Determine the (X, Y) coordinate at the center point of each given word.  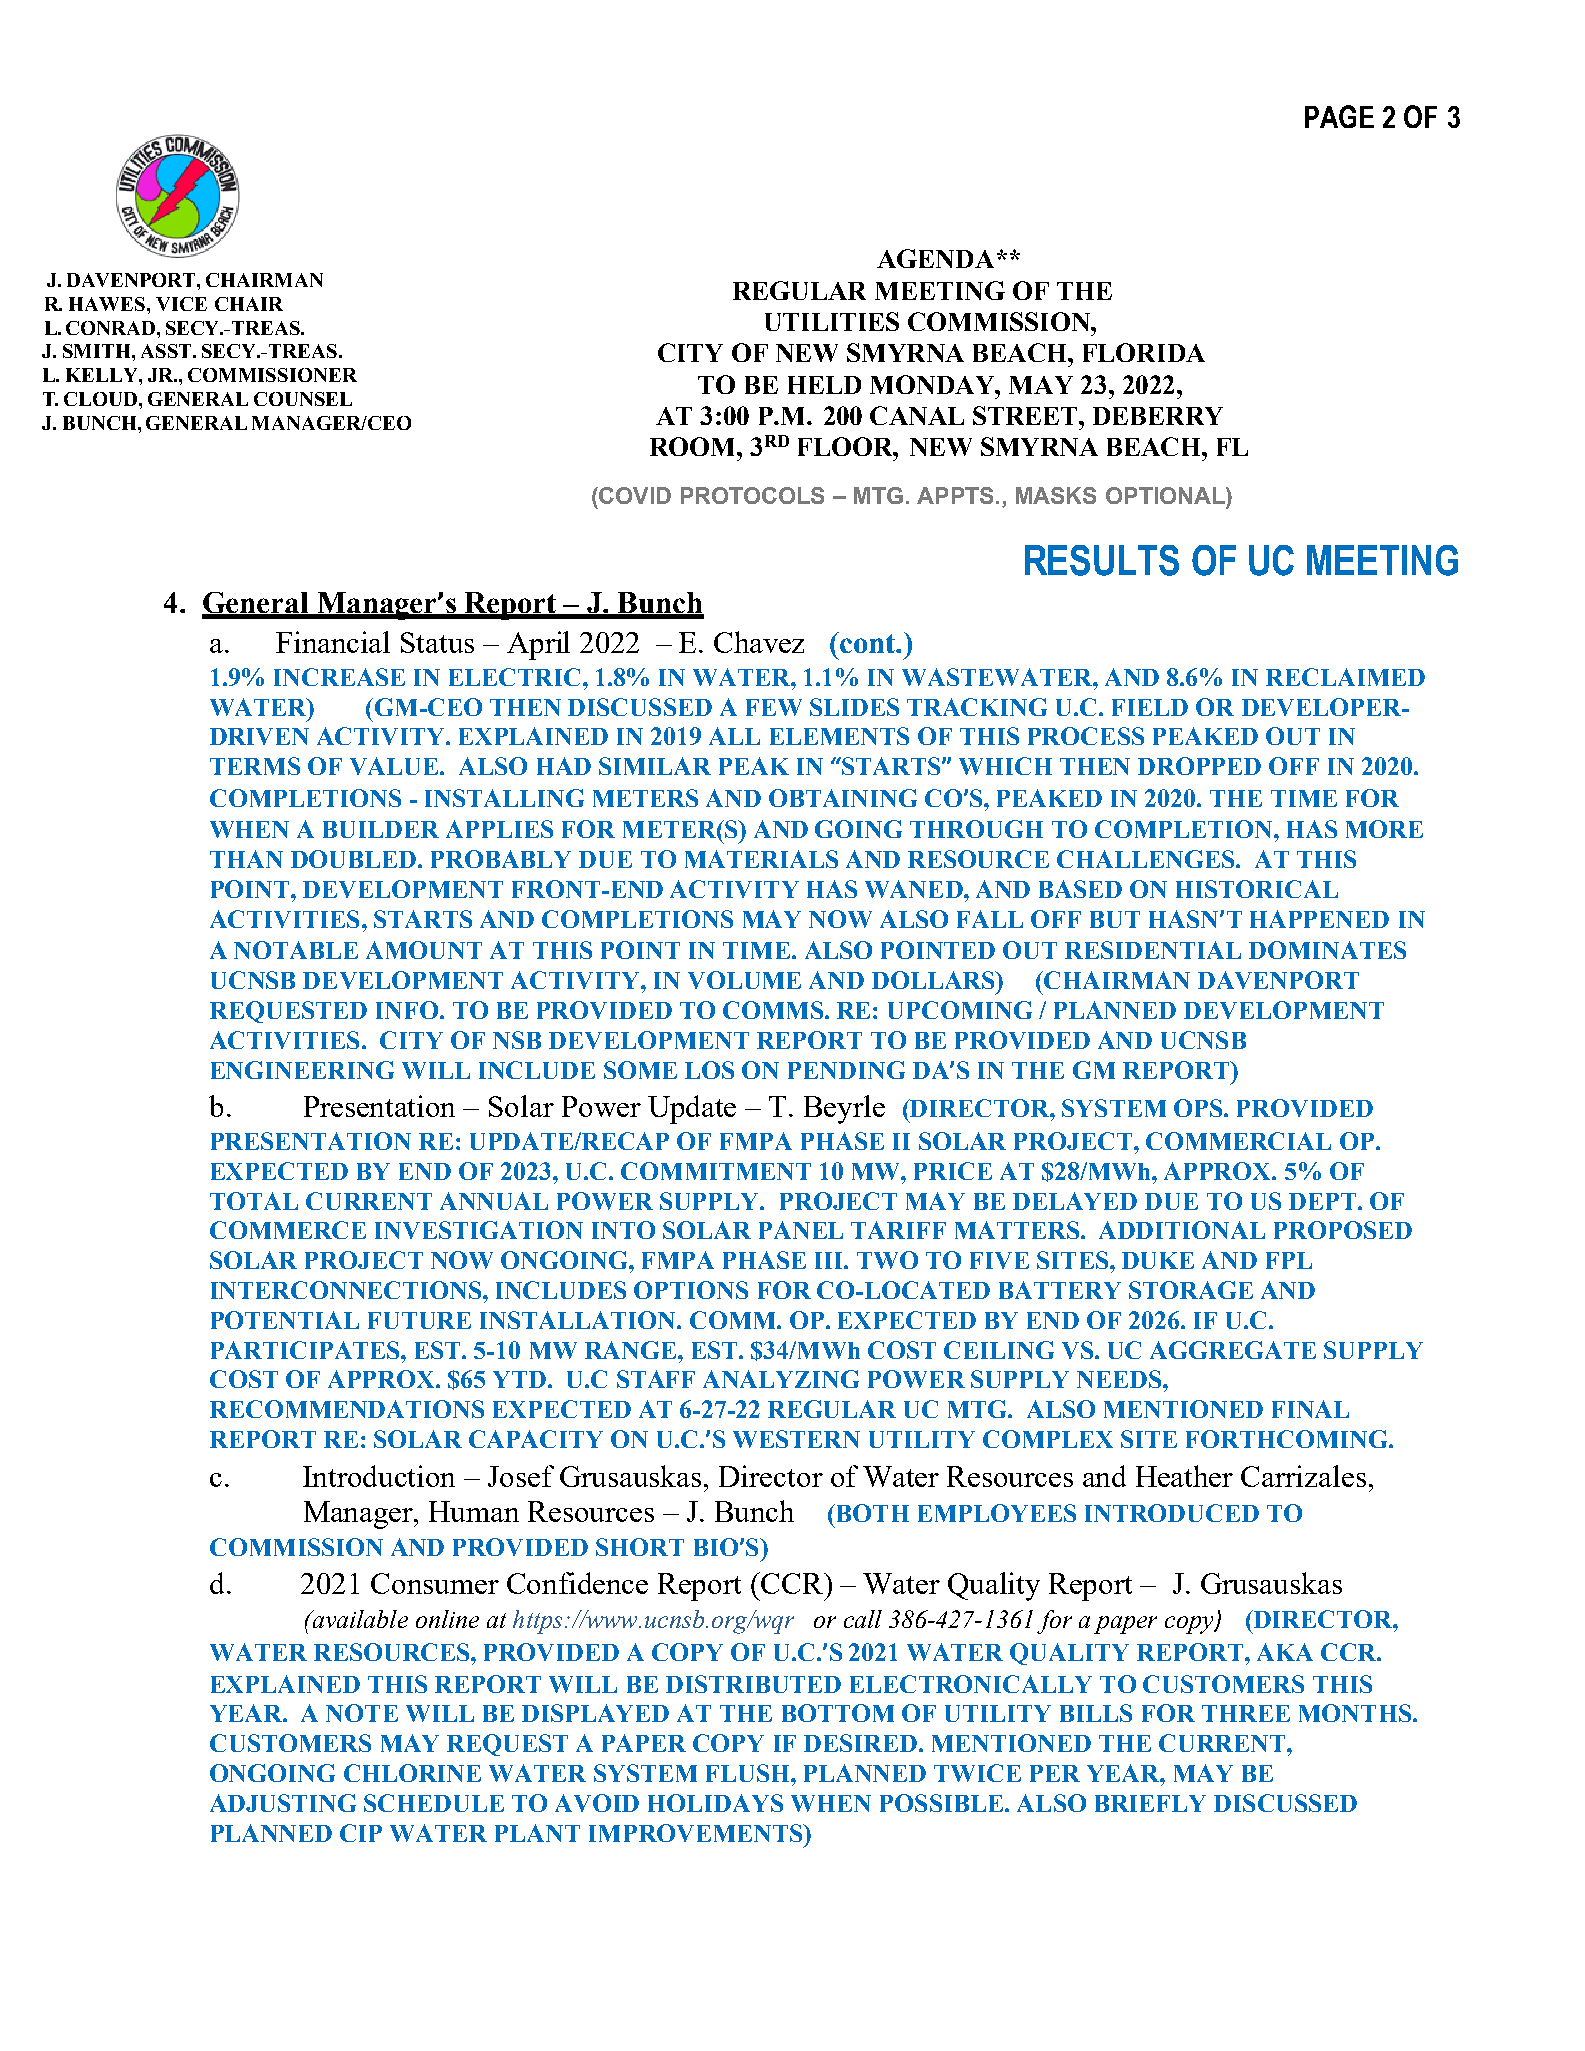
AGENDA (935, 258)
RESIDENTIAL (1153, 950)
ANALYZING (781, 1379)
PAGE (1339, 116)
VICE (181, 304)
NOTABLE (296, 950)
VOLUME (744, 980)
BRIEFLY (1150, 1803)
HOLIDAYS (715, 1803)
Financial (333, 642)
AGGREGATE (1233, 1350)
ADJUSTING (283, 1803)
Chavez (759, 642)
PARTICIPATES (306, 1350)
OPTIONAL (1166, 495)
